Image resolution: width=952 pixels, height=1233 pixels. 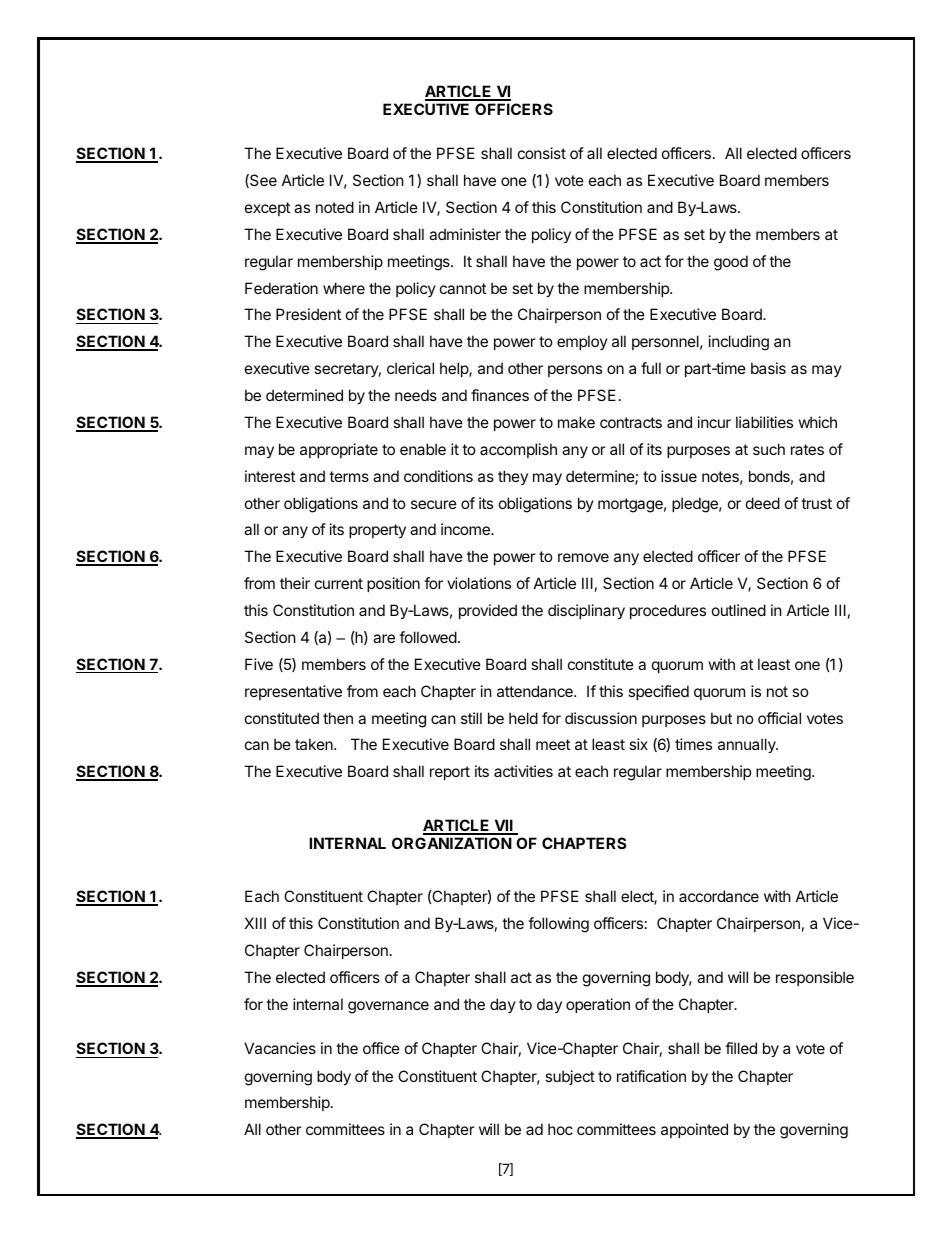 What do you see at coordinates (731, 263) in the page?
I see `good` at bounding box center [731, 263].
